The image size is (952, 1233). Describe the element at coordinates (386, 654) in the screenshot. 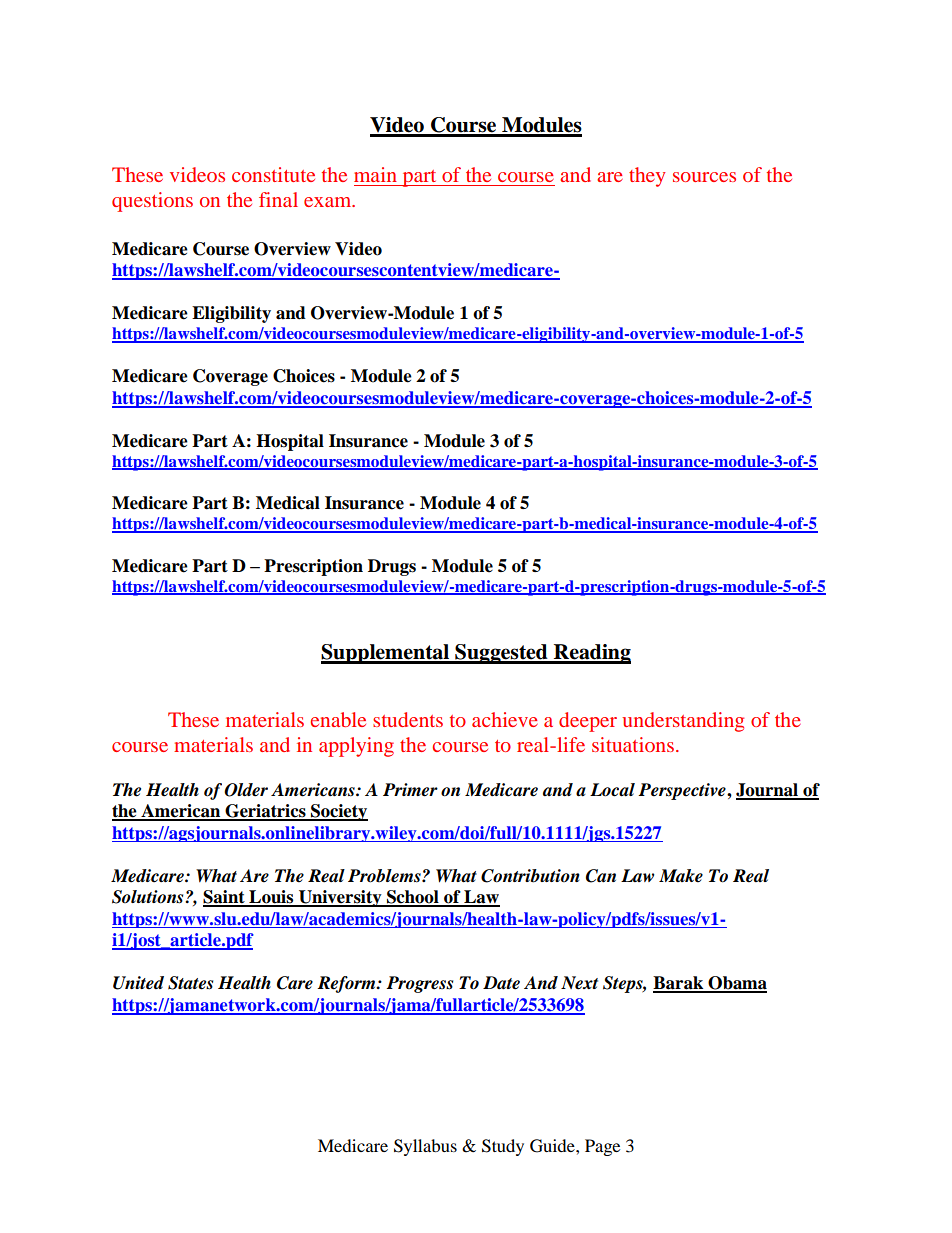

I see `Supplemental` at that location.
